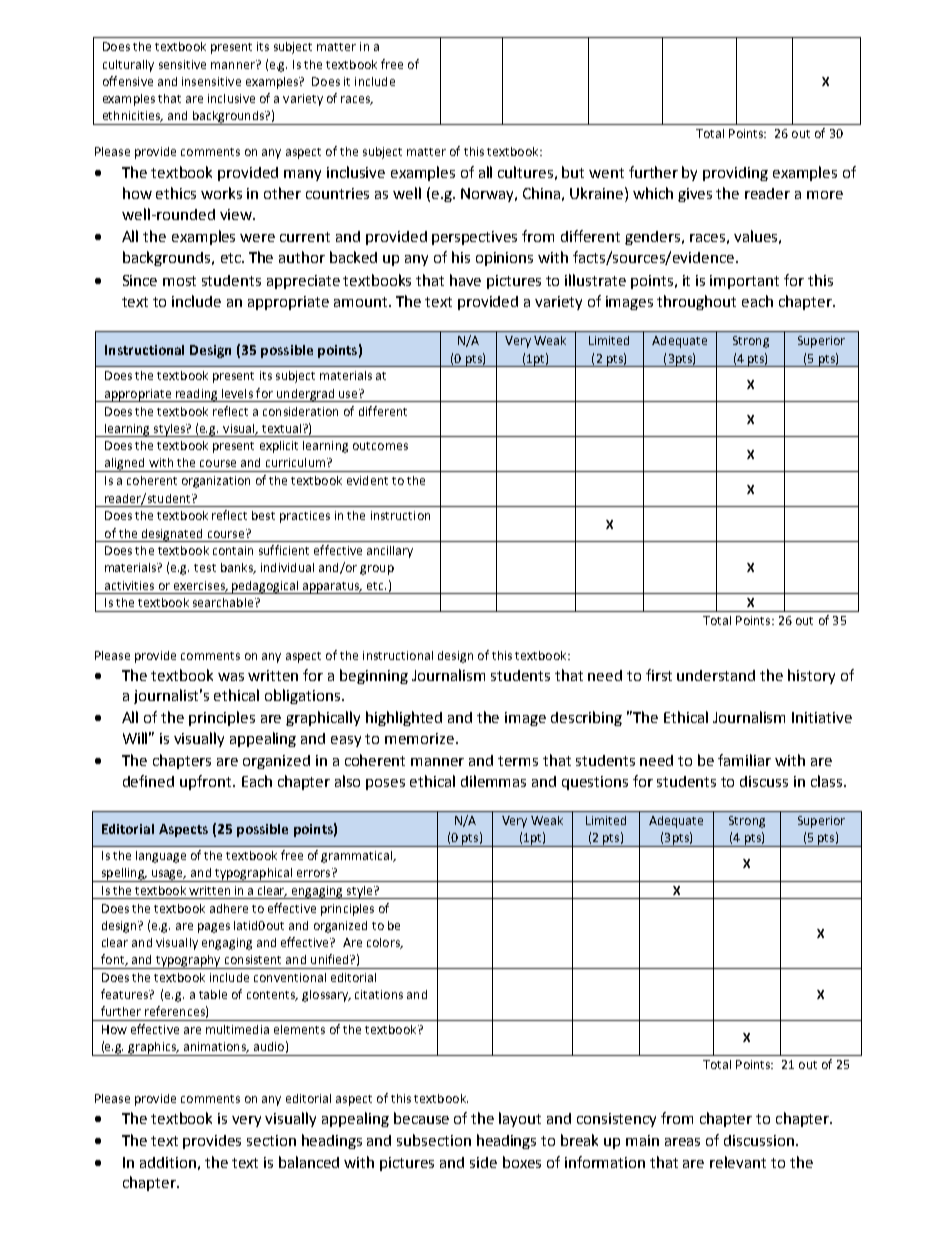 This screenshot has width=952, height=1233. I want to click on providing, so click(735, 174).
